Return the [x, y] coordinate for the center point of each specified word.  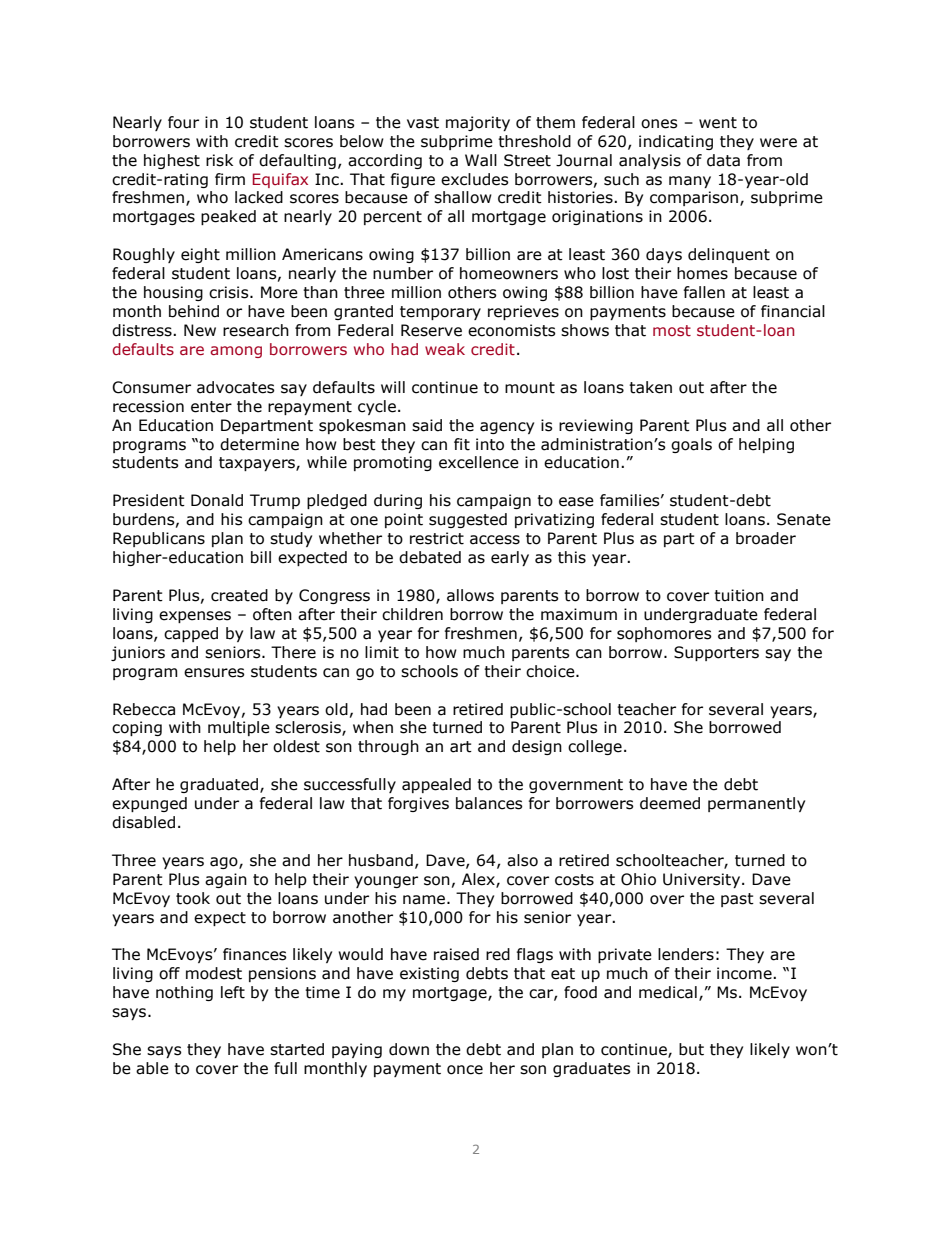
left [233, 992]
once [465, 1070]
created [239, 595]
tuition [739, 595]
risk [219, 160]
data [723, 160]
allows [470, 595]
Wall [481, 160]
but [691, 1049]
